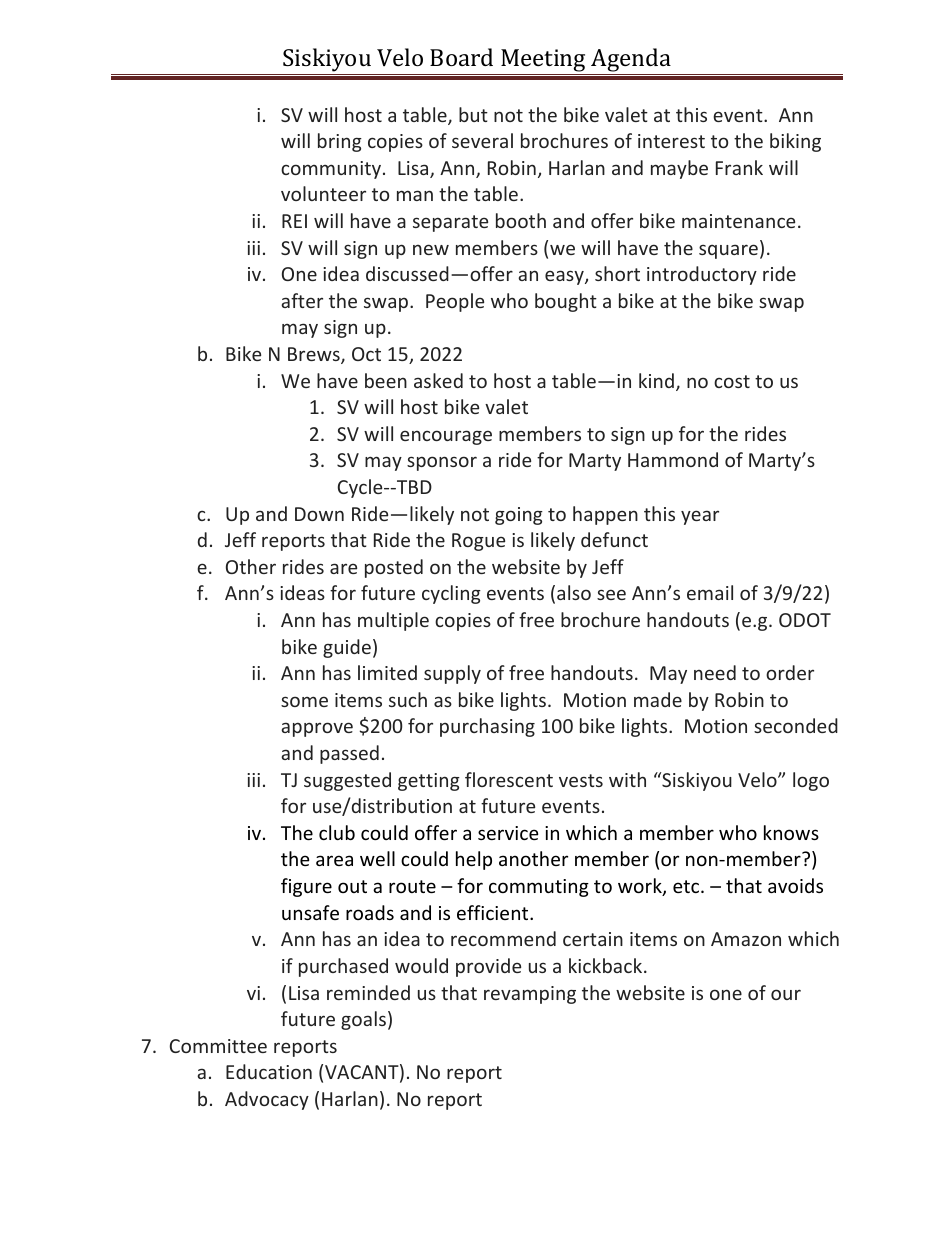  Describe the element at coordinates (508, 833) in the page. I see `service` at that location.
